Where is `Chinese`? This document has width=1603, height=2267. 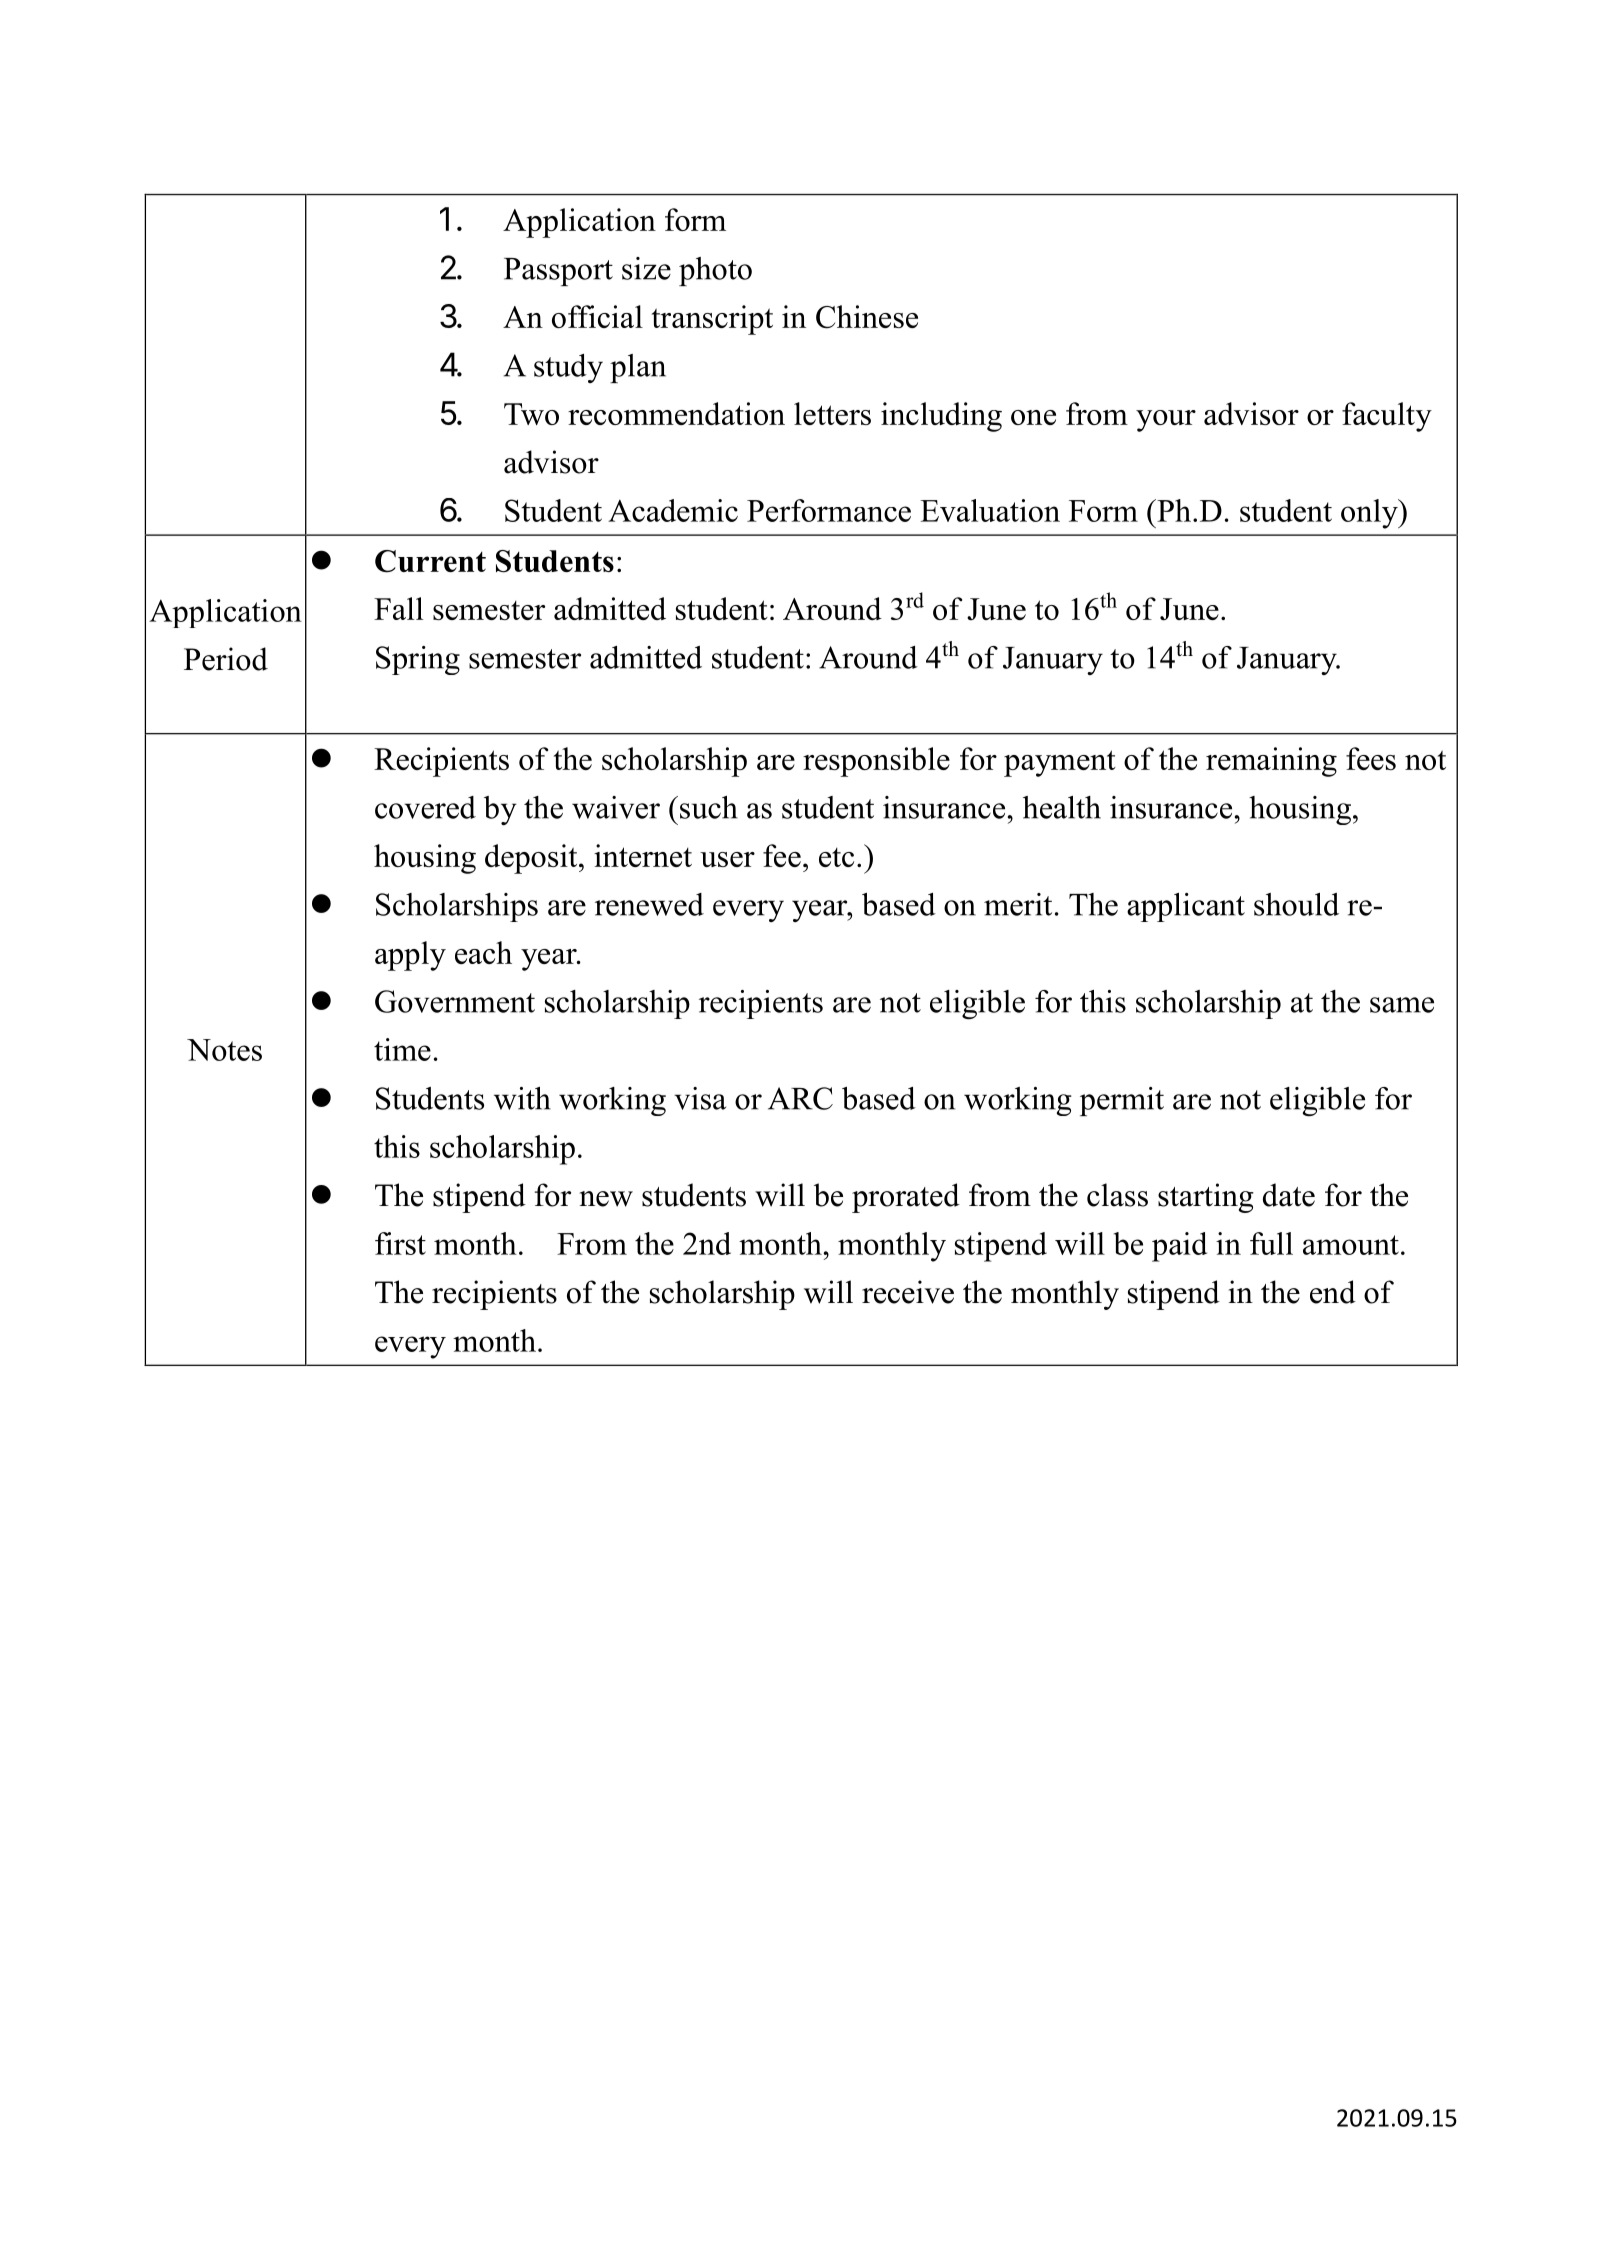 Chinese is located at coordinates (867, 317).
